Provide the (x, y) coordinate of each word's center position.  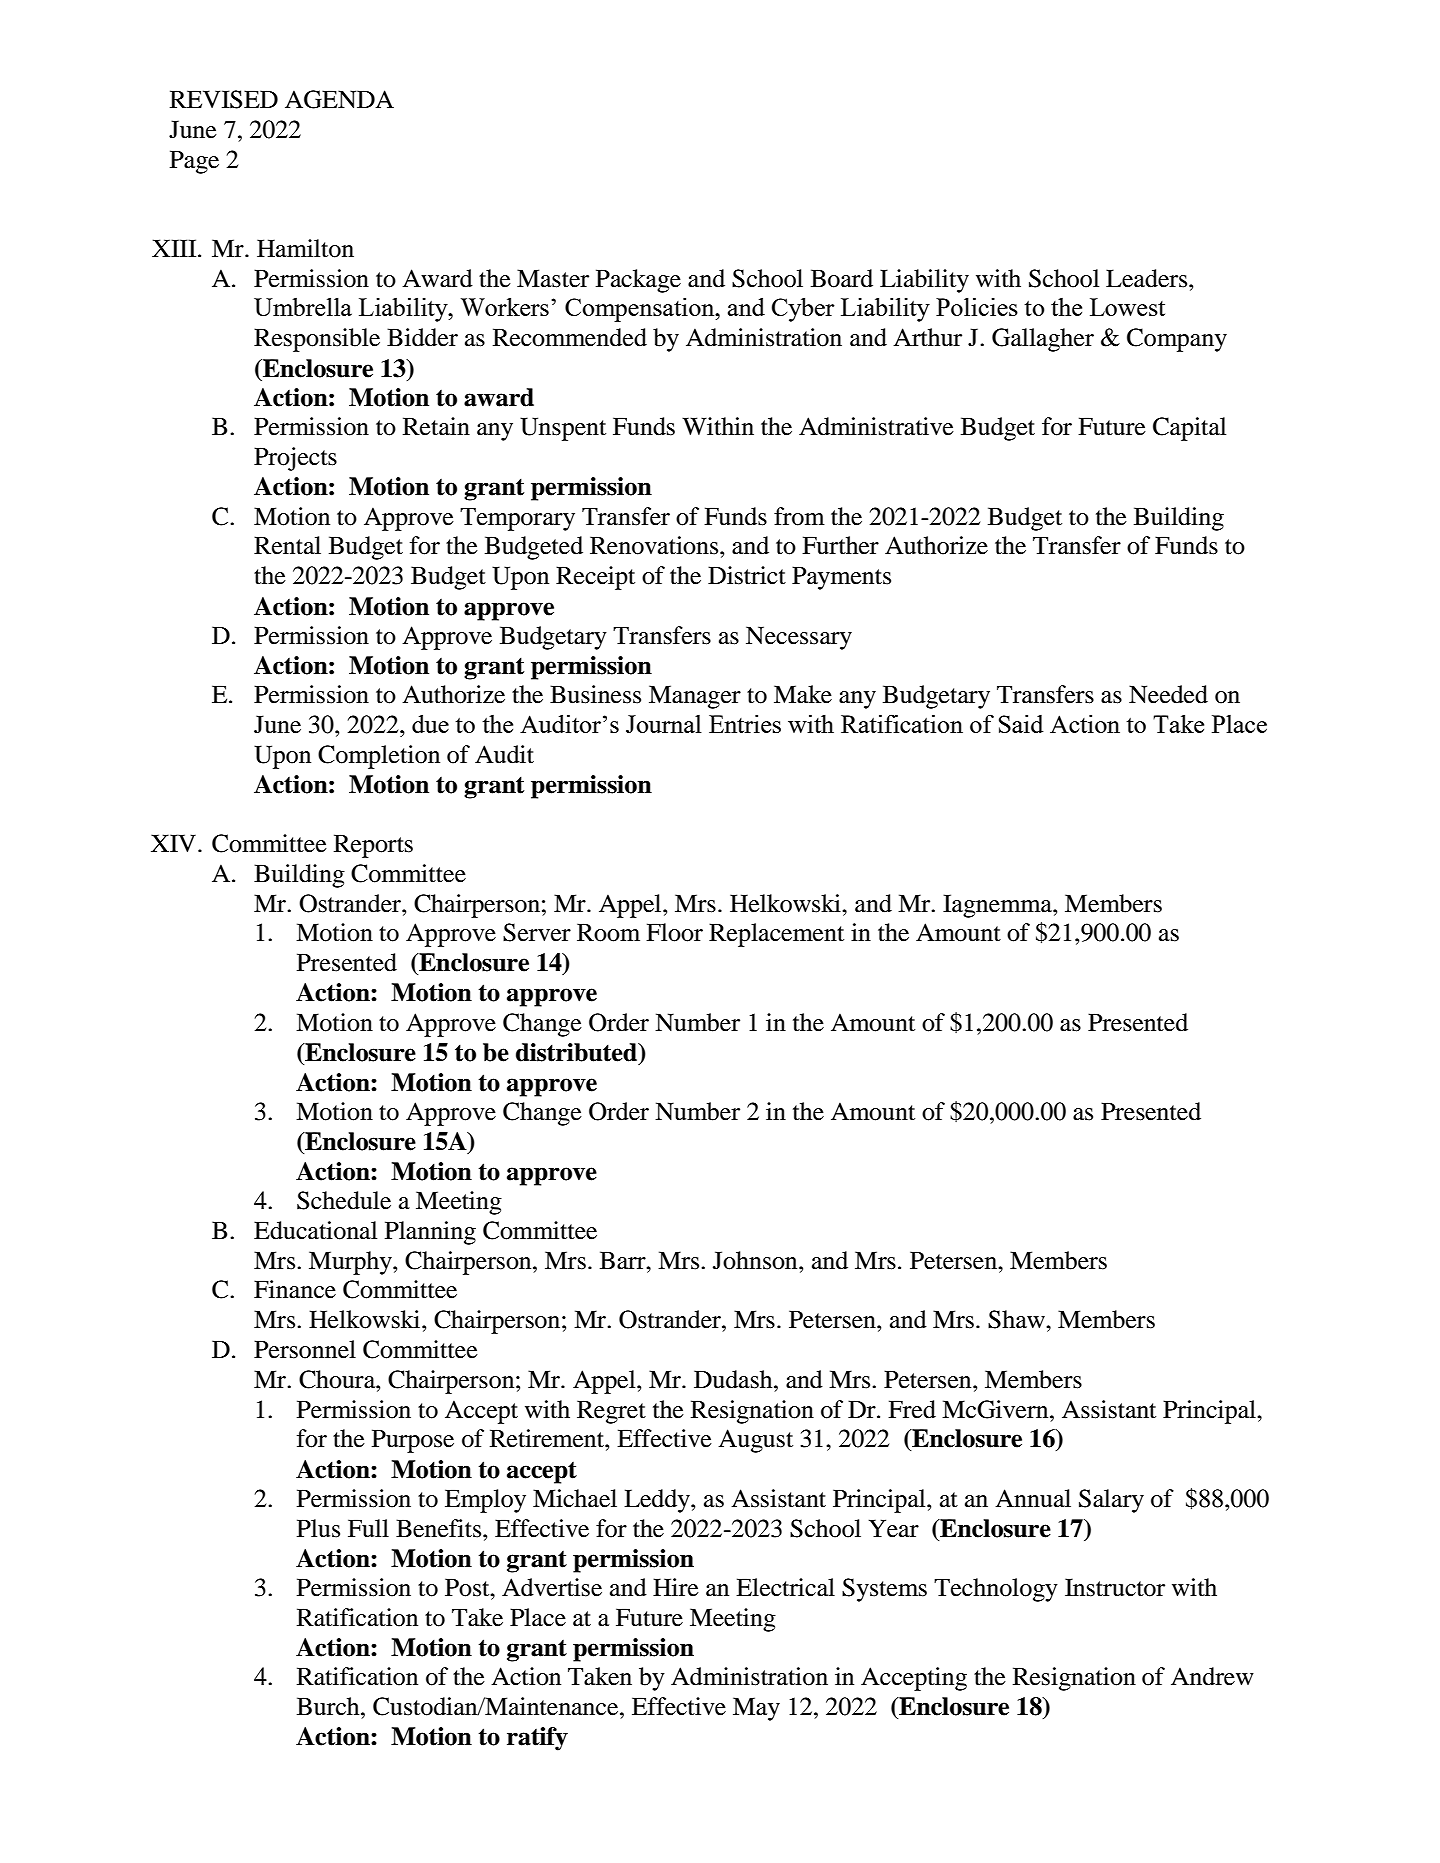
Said (1021, 723)
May (756, 1709)
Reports (373, 846)
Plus (318, 1528)
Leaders (1148, 278)
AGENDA (339, 99)
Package (638, 281)
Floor (674, 932)
